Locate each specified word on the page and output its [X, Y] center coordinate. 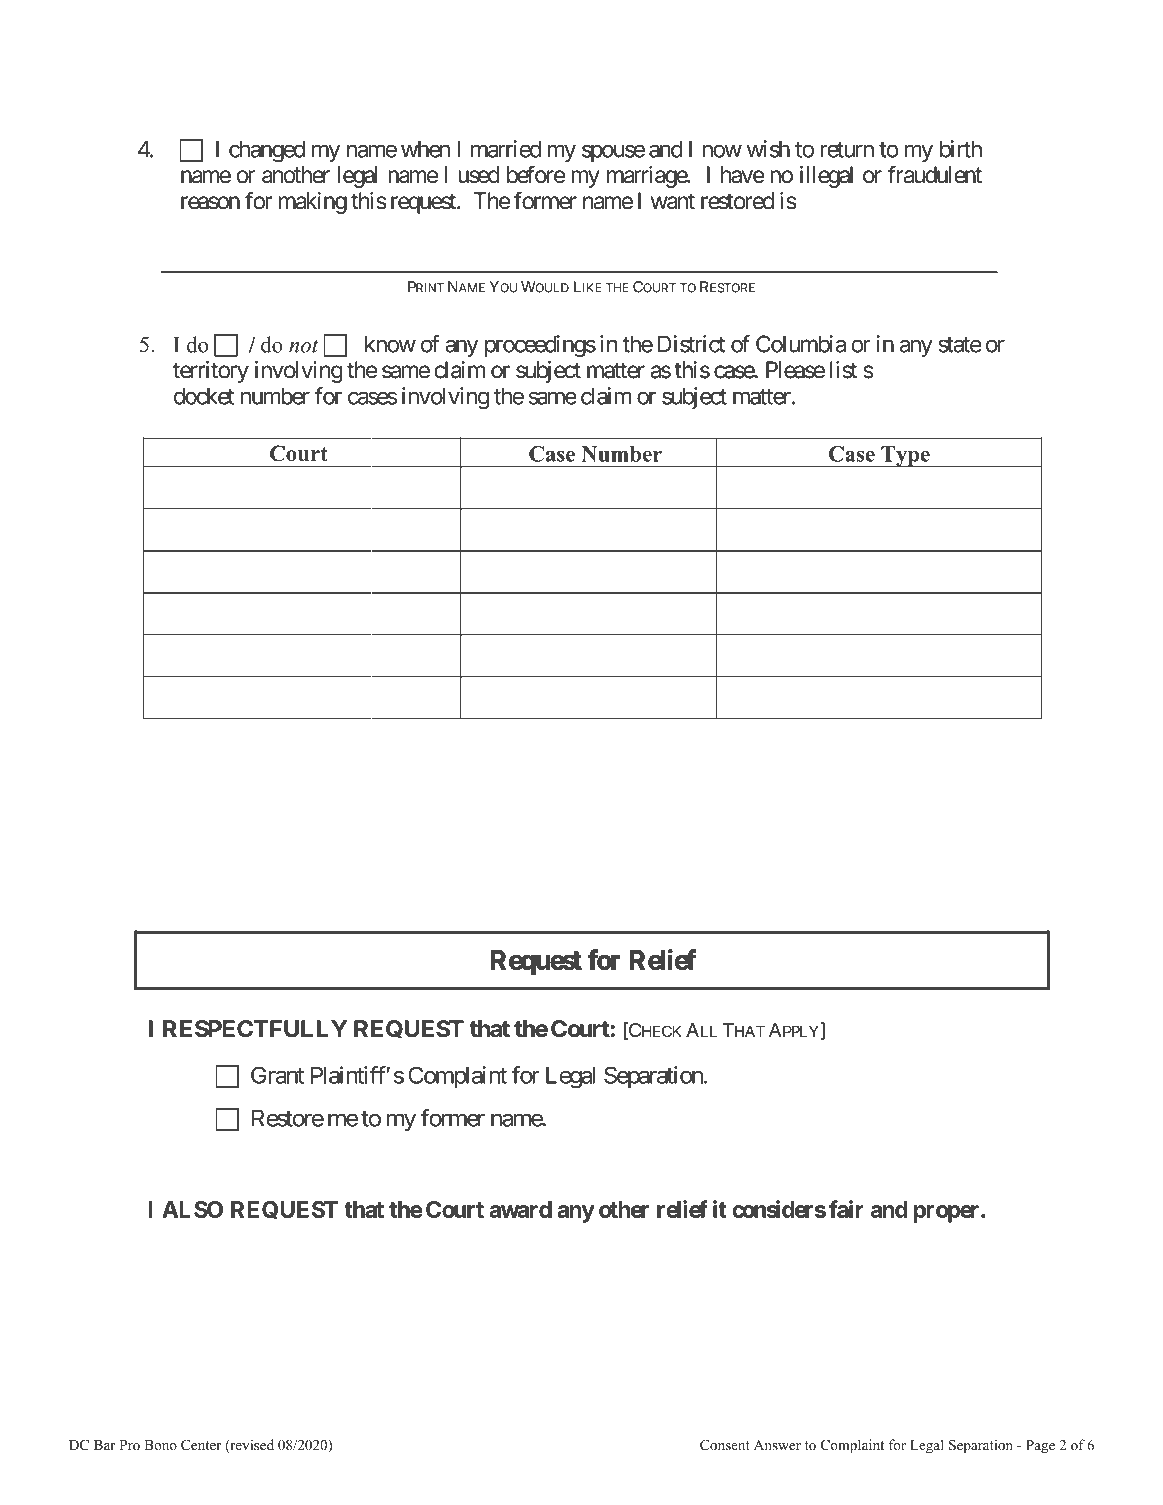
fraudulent [935, 174]
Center [201, 1445]
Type [905, 457]
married [506, 149]
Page [1040, 1447]
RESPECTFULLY [255, 1028]
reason [210, 203]
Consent [725, 1445]
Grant [277, 1075]
